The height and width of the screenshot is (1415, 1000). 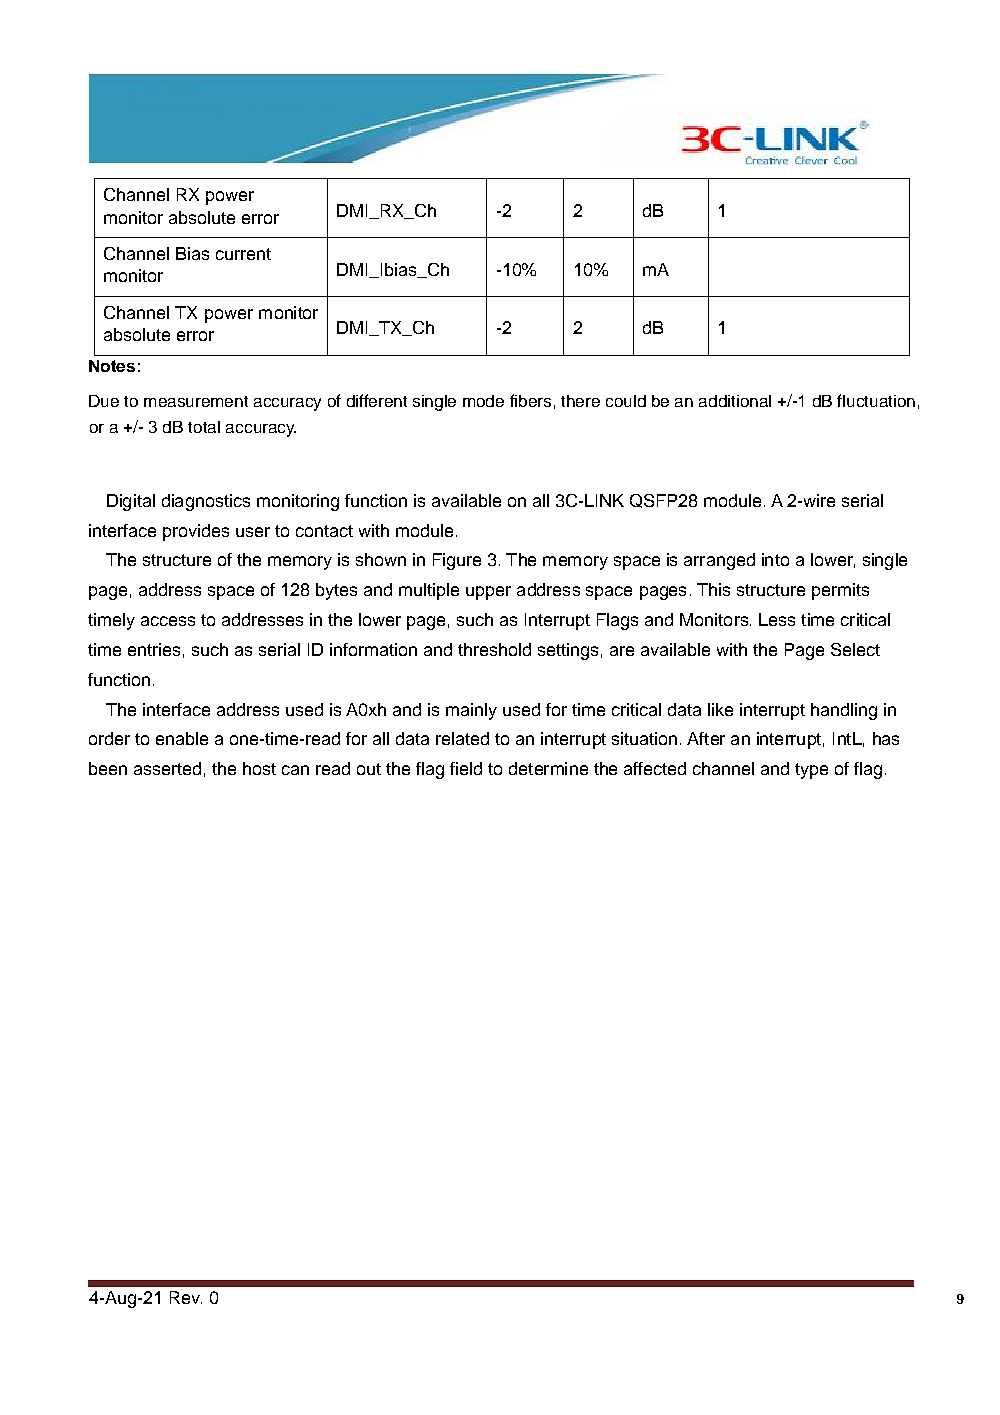 What do you see at coordinates (735, 401) in the screenshot?
I see `additional` at bounding box center [735, 401].
